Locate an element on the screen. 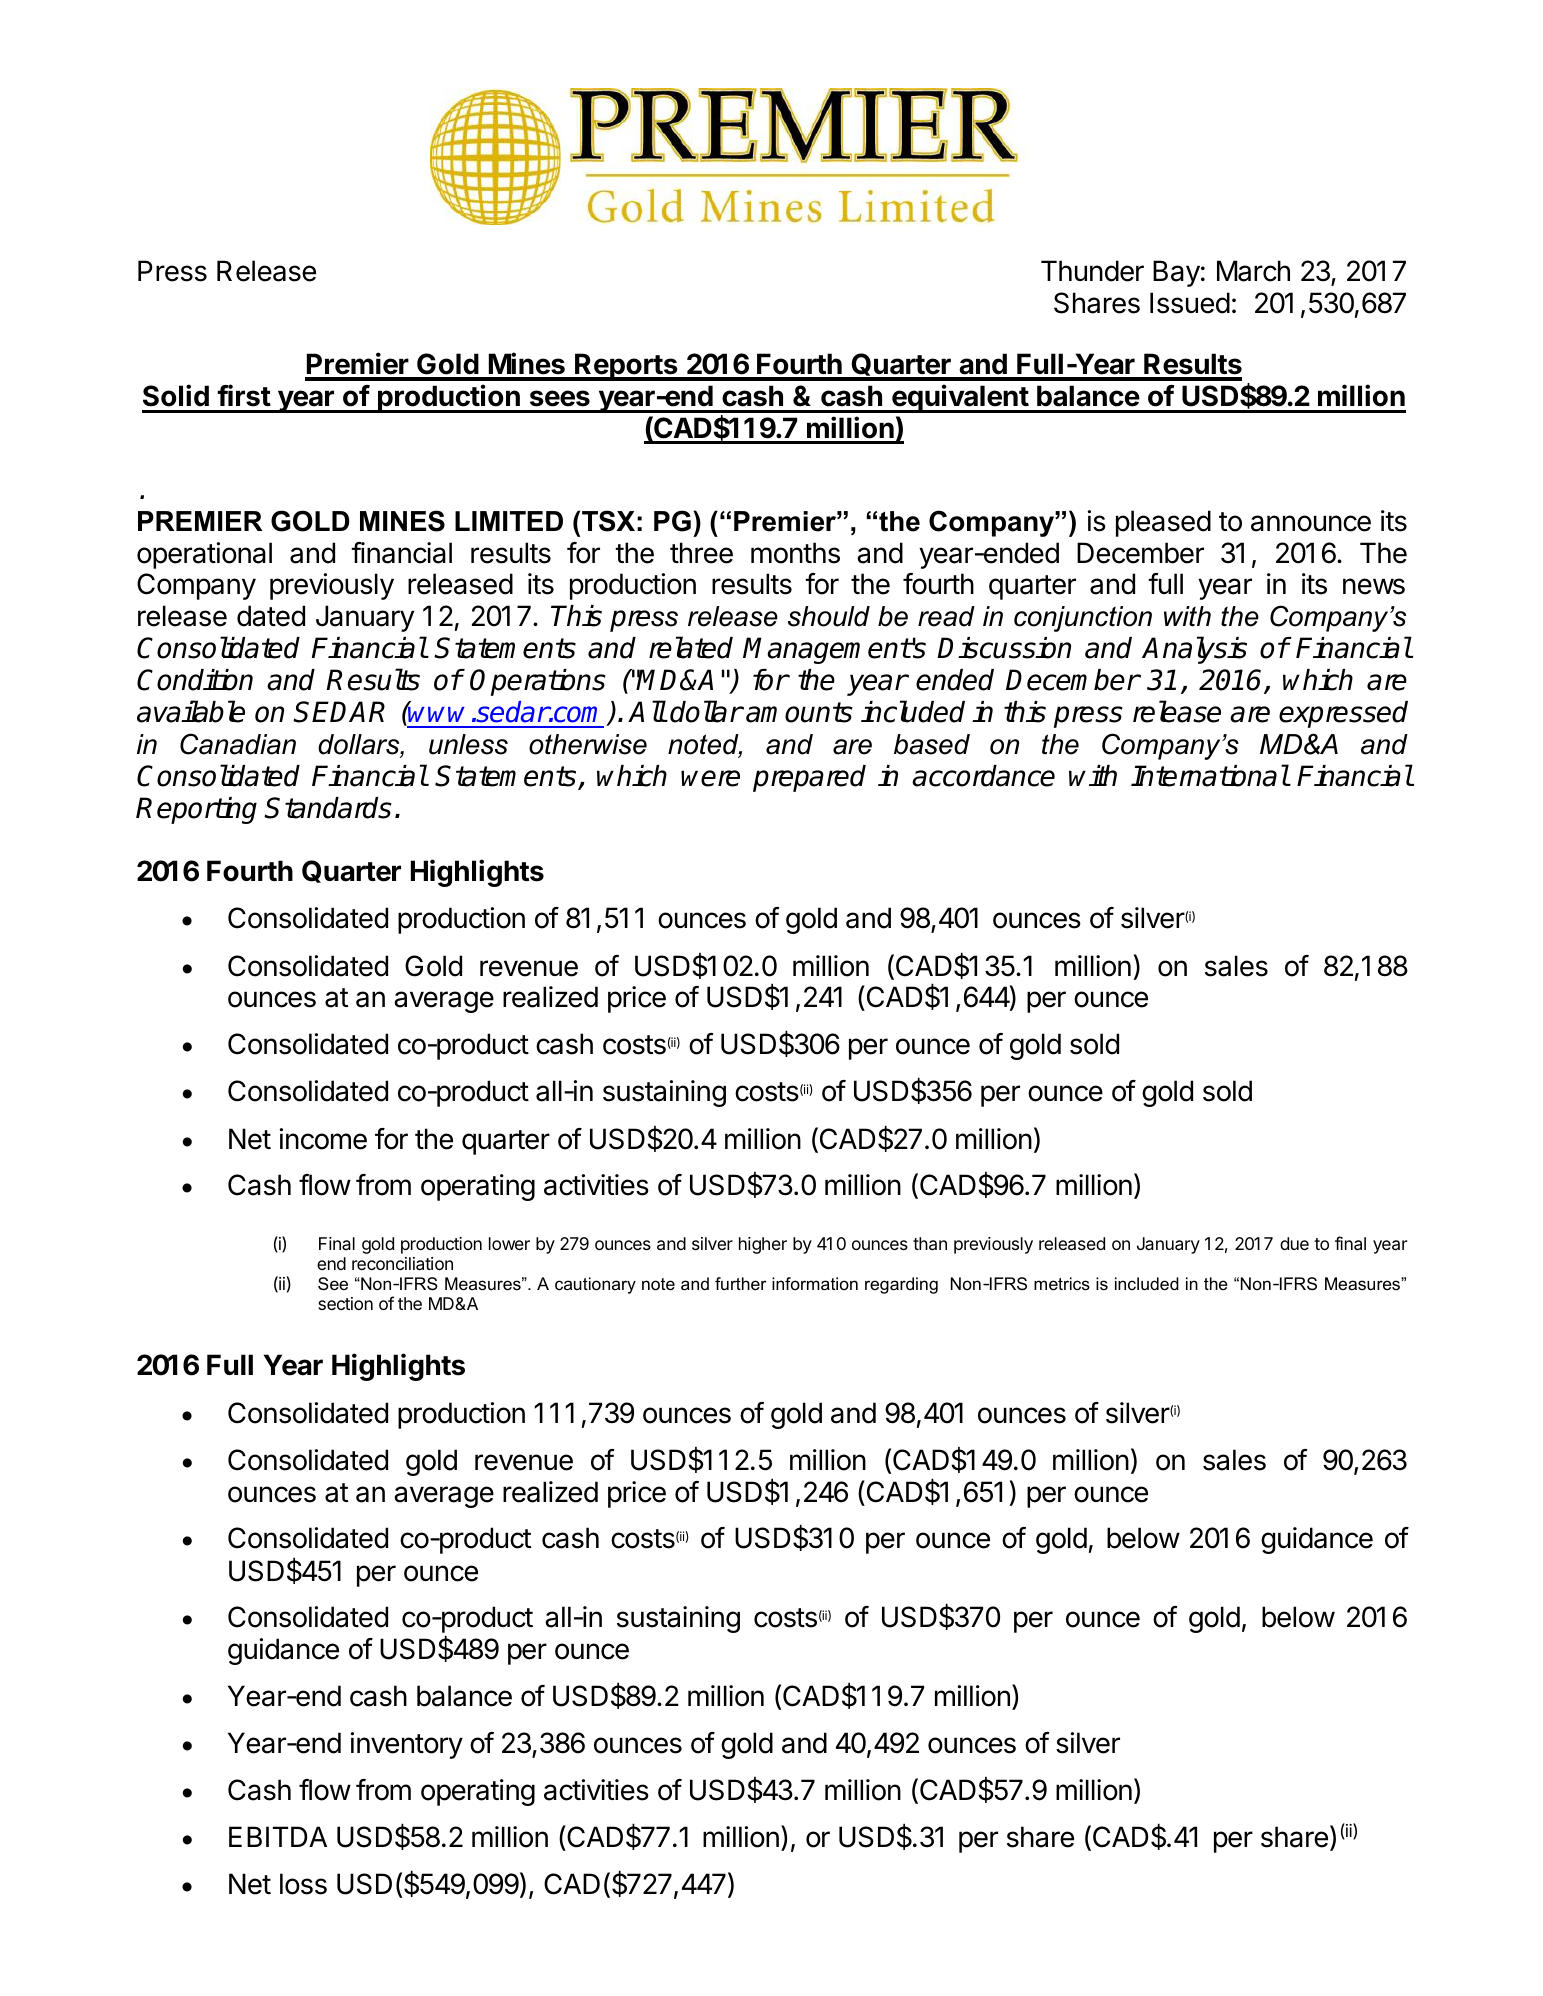  due is located at coordinates (1294, 1243).
